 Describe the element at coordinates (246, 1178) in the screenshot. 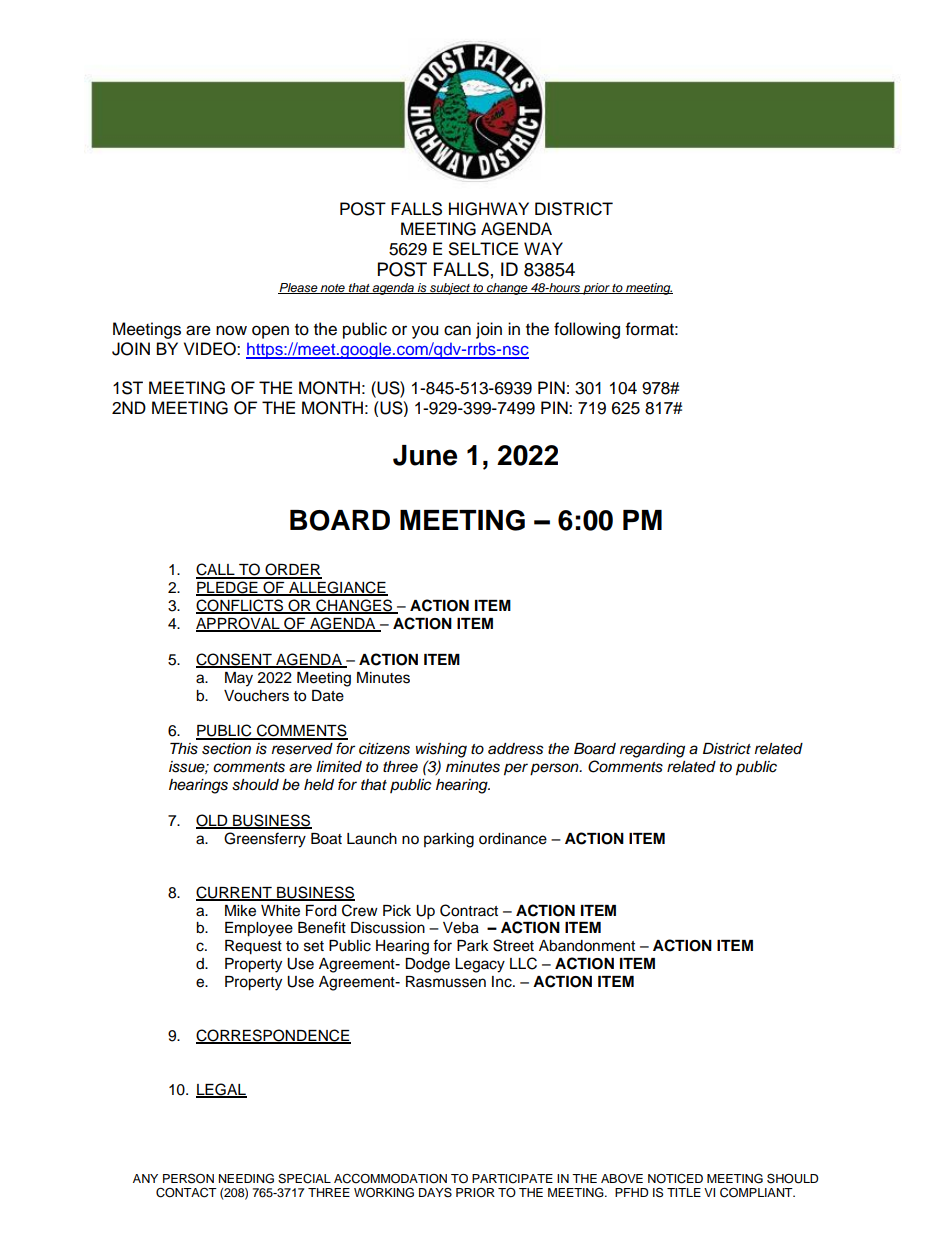

I see `NEEDING` at that location.
